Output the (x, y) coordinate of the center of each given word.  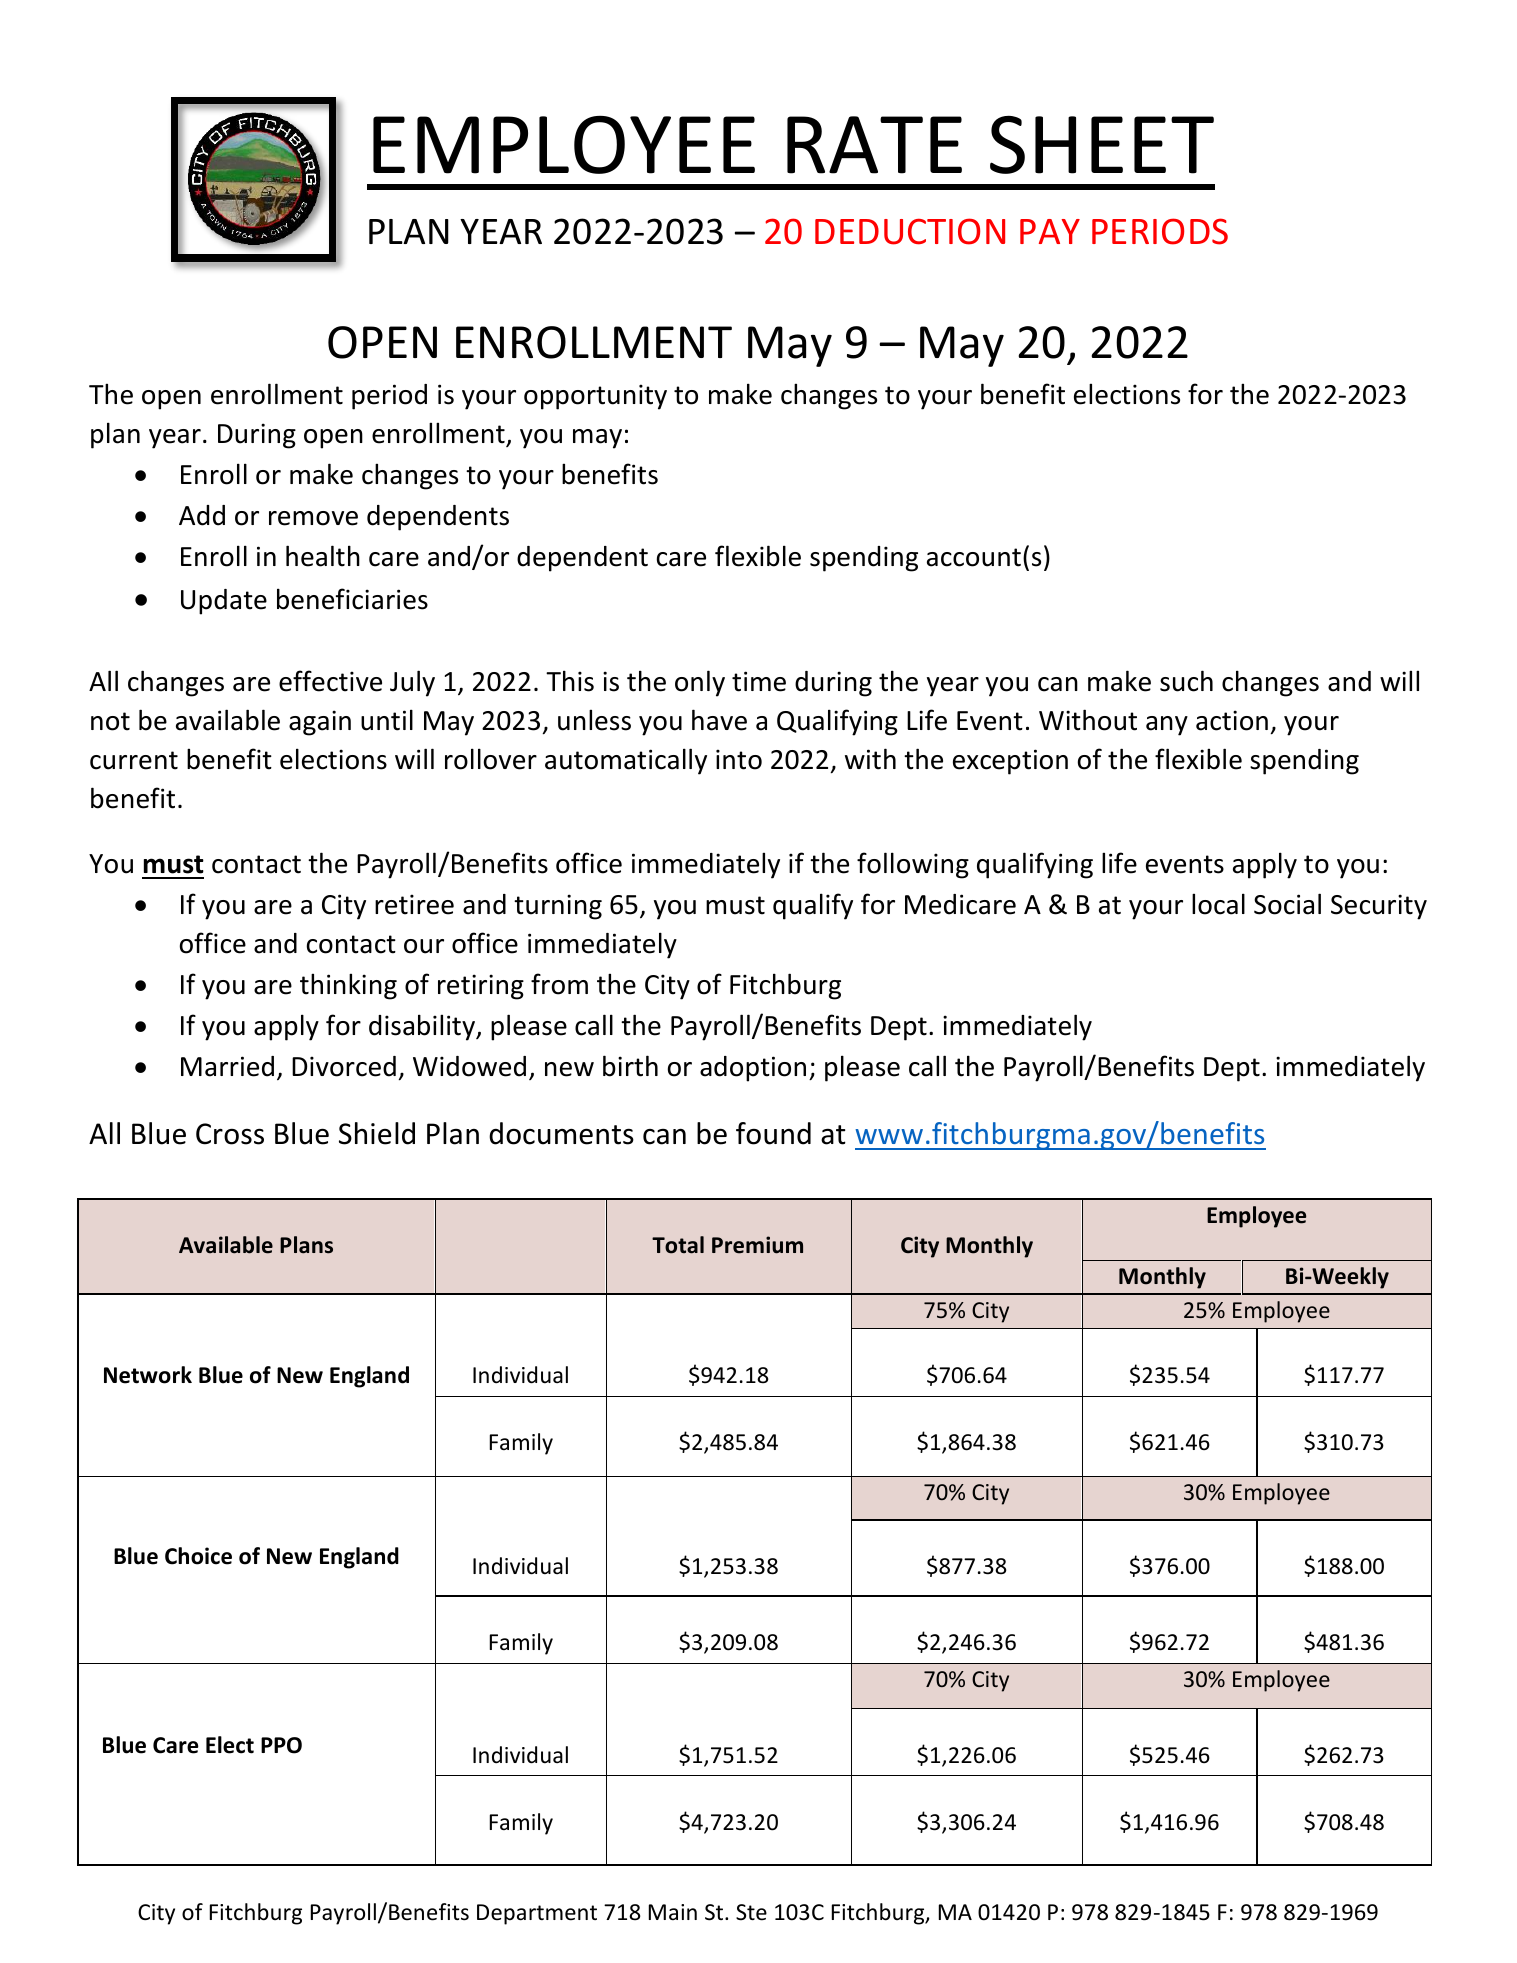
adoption (753, 1069)
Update (224, 602)
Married (227, 1066)
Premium (757, 1245)
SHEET (1102, 145)
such (1186, 681)
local (1218, 904)
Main (673, 1912)
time (759, 681)
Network (148, 1375)
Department (537, 1914)
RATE (874, 145)
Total (678, 1245)
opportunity (595, 397)
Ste (751, 1912)
